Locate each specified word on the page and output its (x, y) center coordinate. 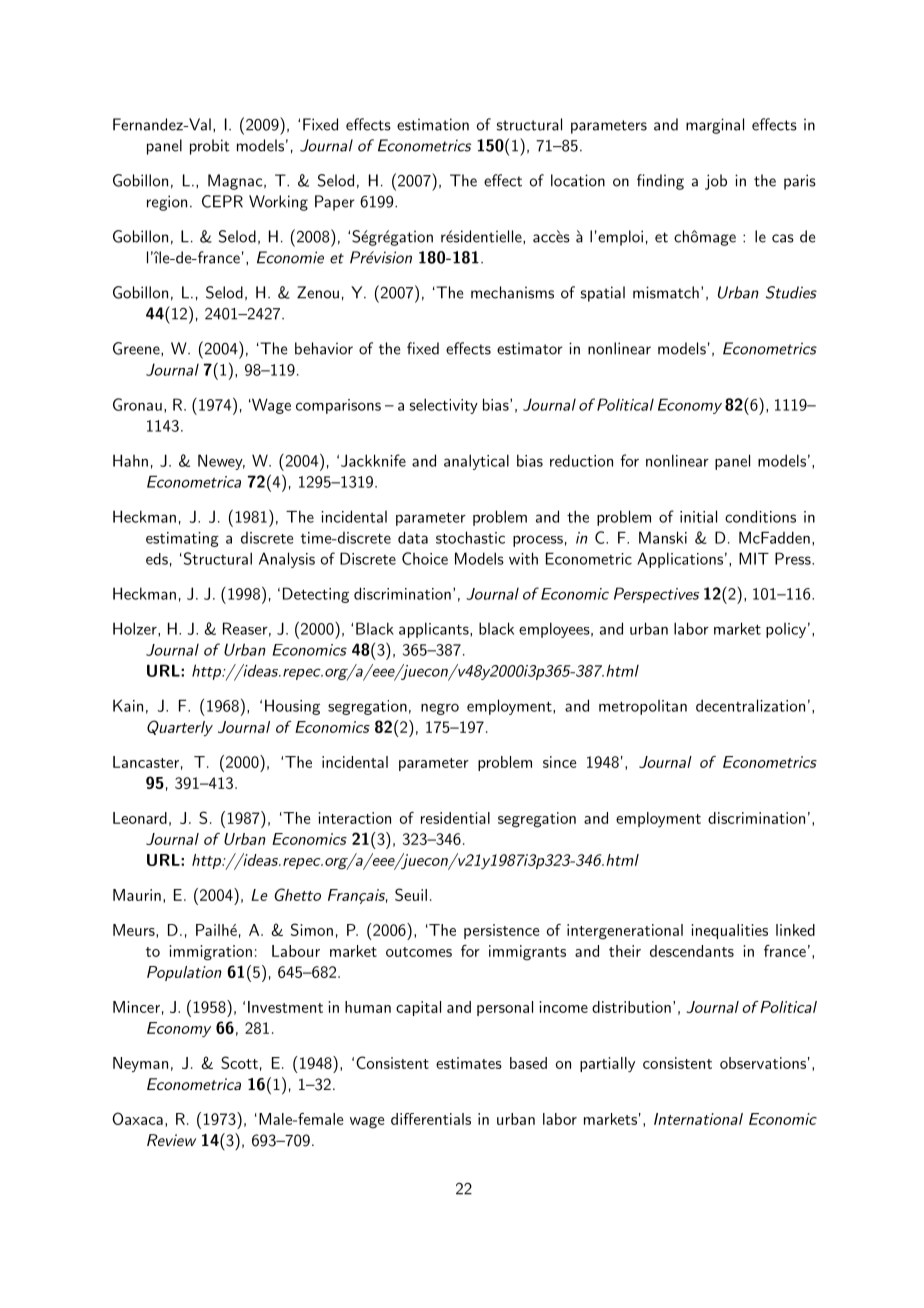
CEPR (222, 201)
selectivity (443, 406)
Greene (137, 348)
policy (786, 630)
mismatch (666, 292)
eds (157, 559)
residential (455, 818)
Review (171, 1140)
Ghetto (297, 894)
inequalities (729, 931)
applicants (435, 630)
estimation (433, 124)
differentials (431, 1119)
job (716, 182)
